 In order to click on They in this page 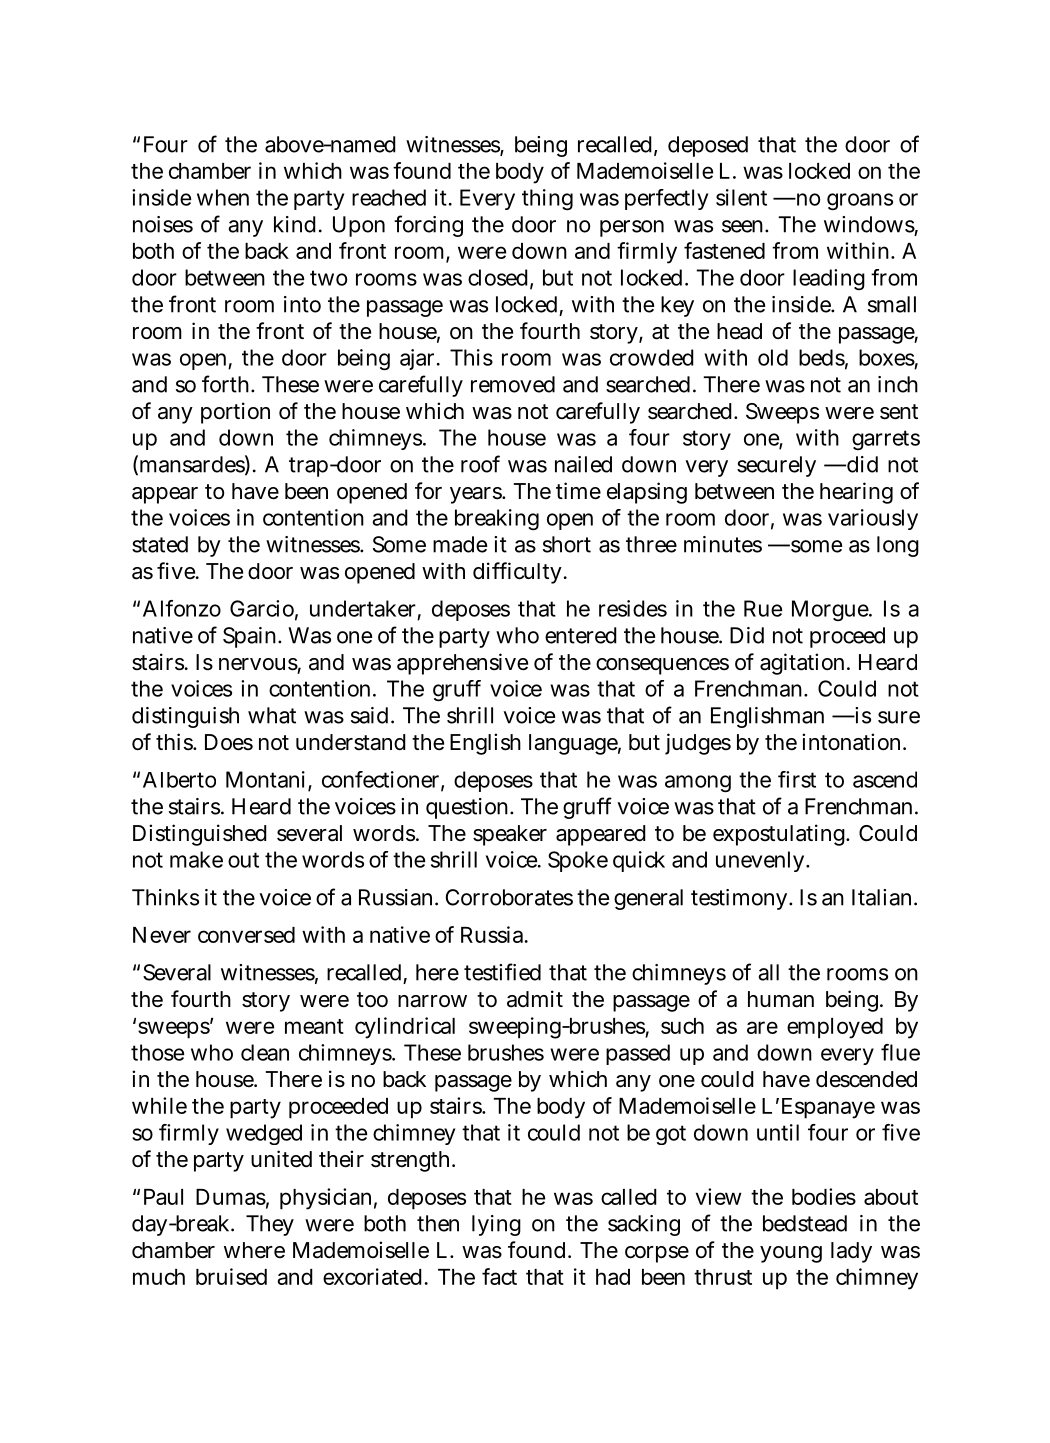, I will do `click(270, 1225)`.
